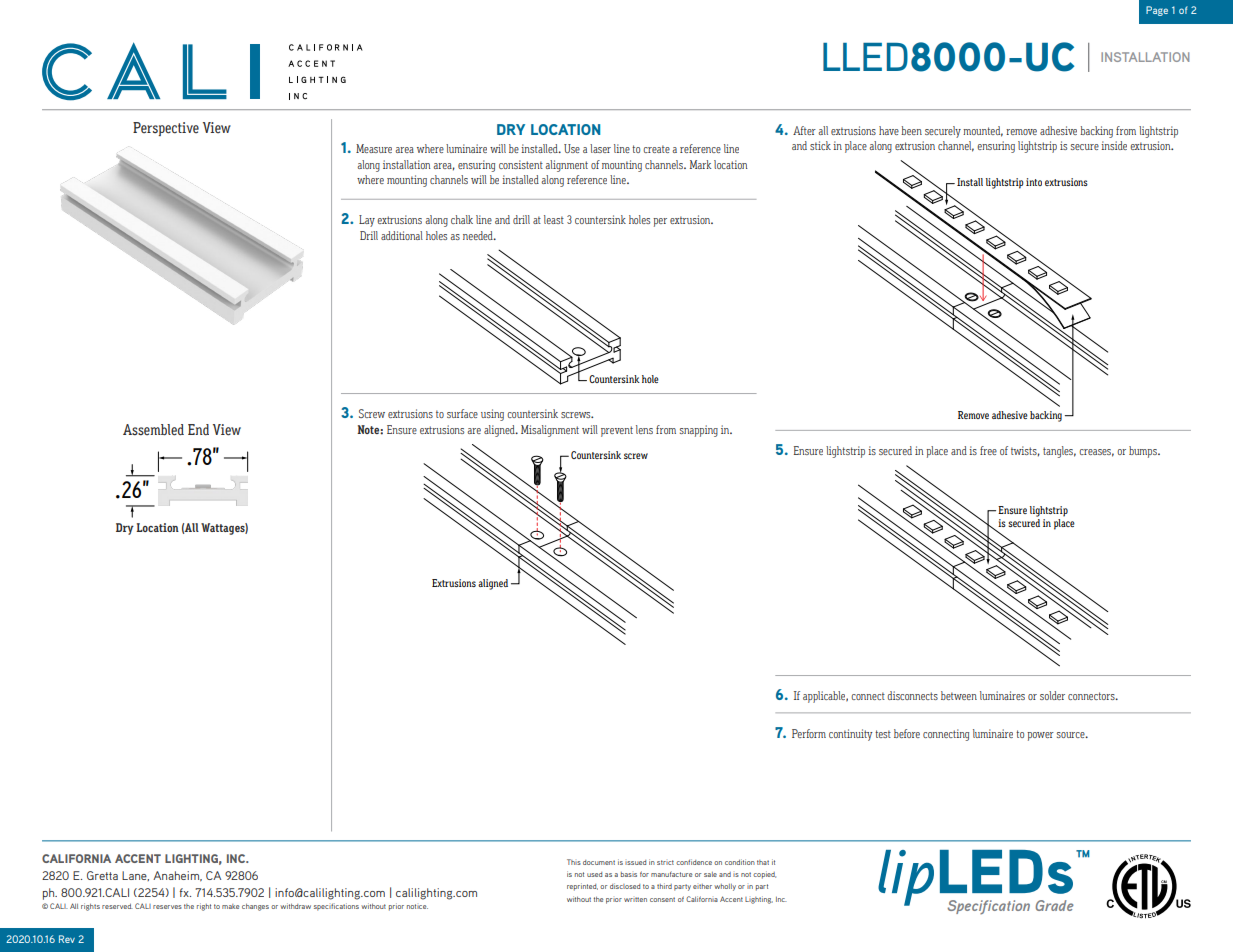 This screenshot has width=1233, height=952. I want to click on End, so click(198, 429).
